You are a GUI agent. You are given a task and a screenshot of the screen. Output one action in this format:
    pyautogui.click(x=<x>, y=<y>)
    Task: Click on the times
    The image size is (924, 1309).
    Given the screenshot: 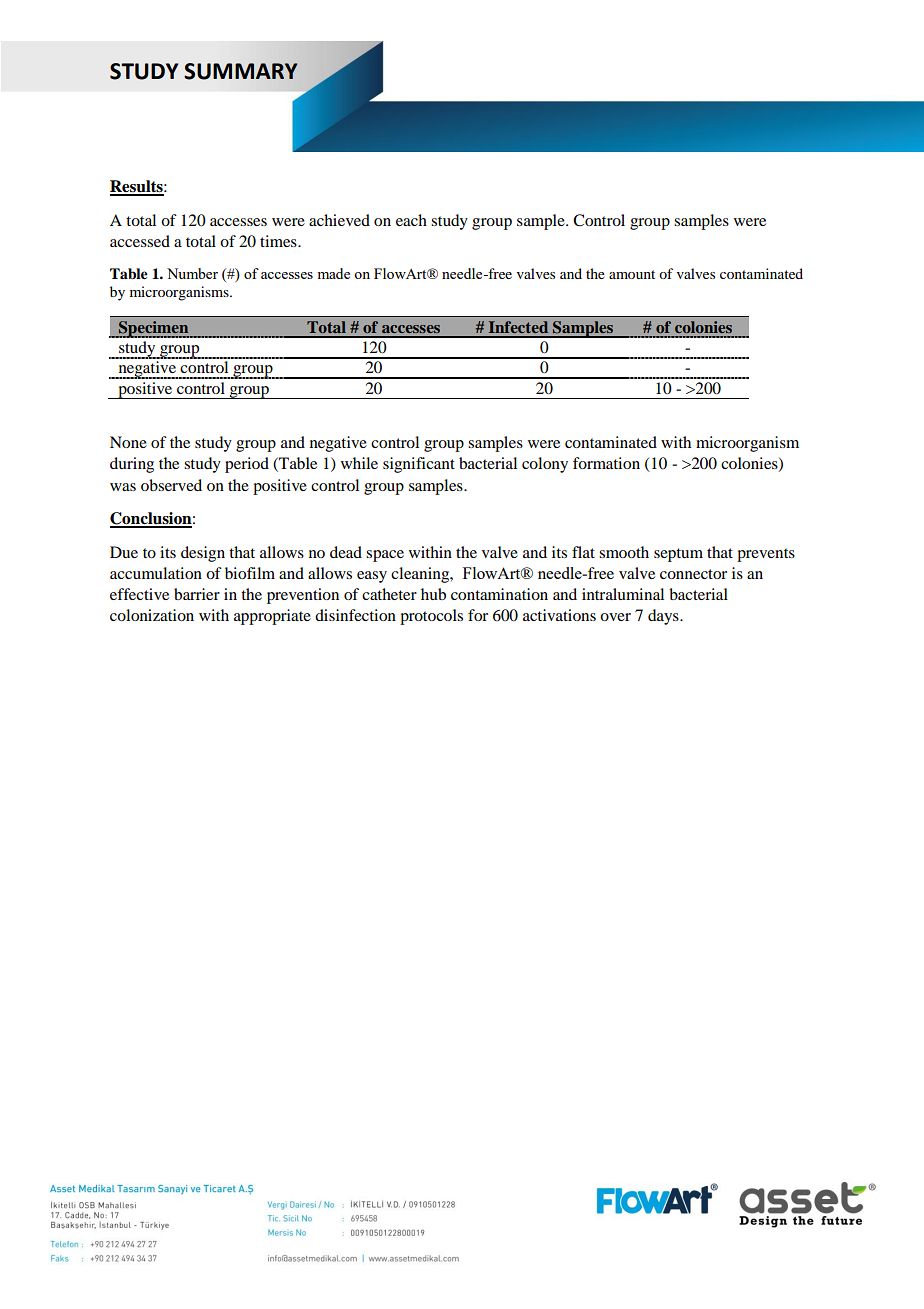 What is the action you would take?
    pyautogui.click(x=279, y=241)
